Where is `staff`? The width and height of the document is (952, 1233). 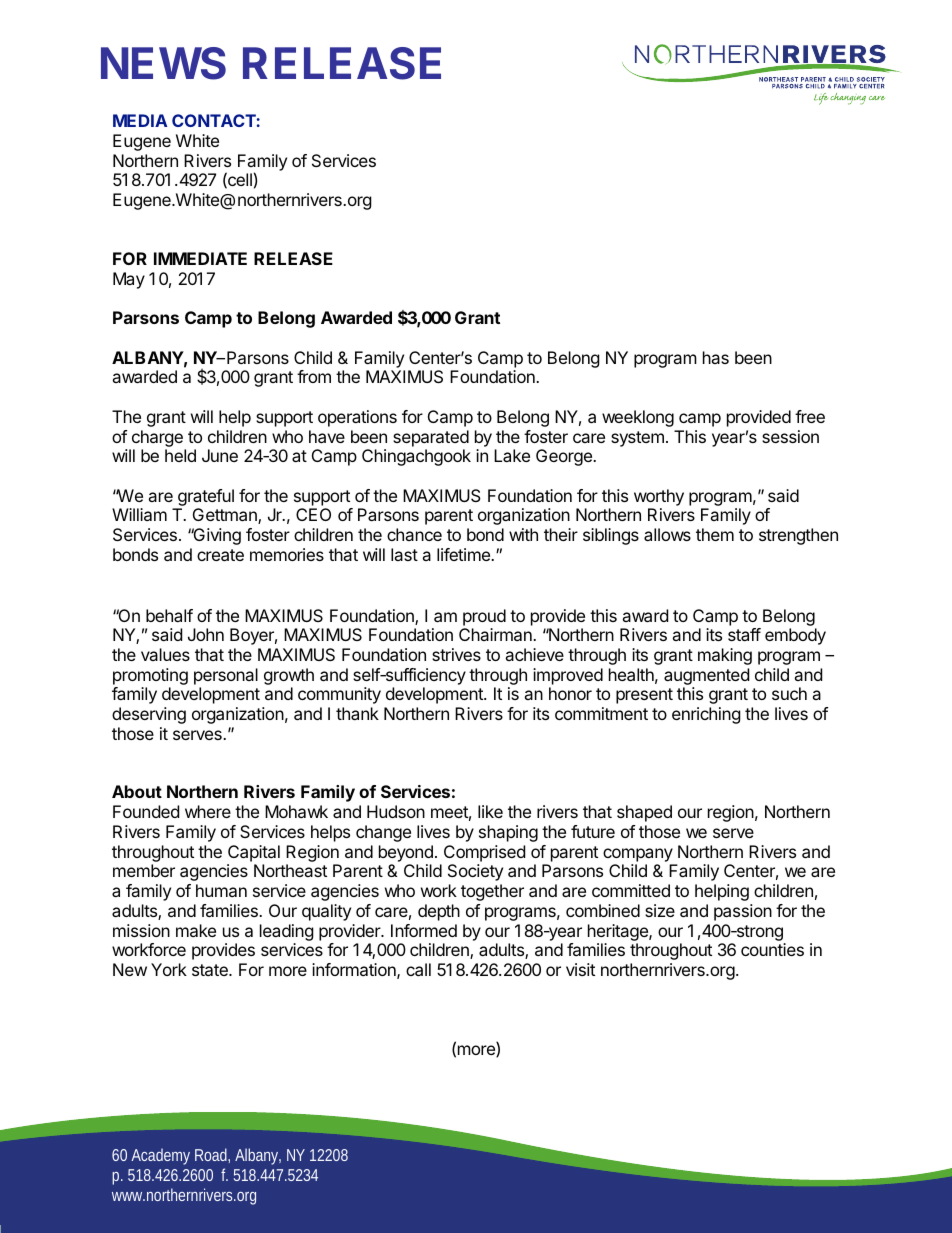 staff is located at coordinates (744, 634).
